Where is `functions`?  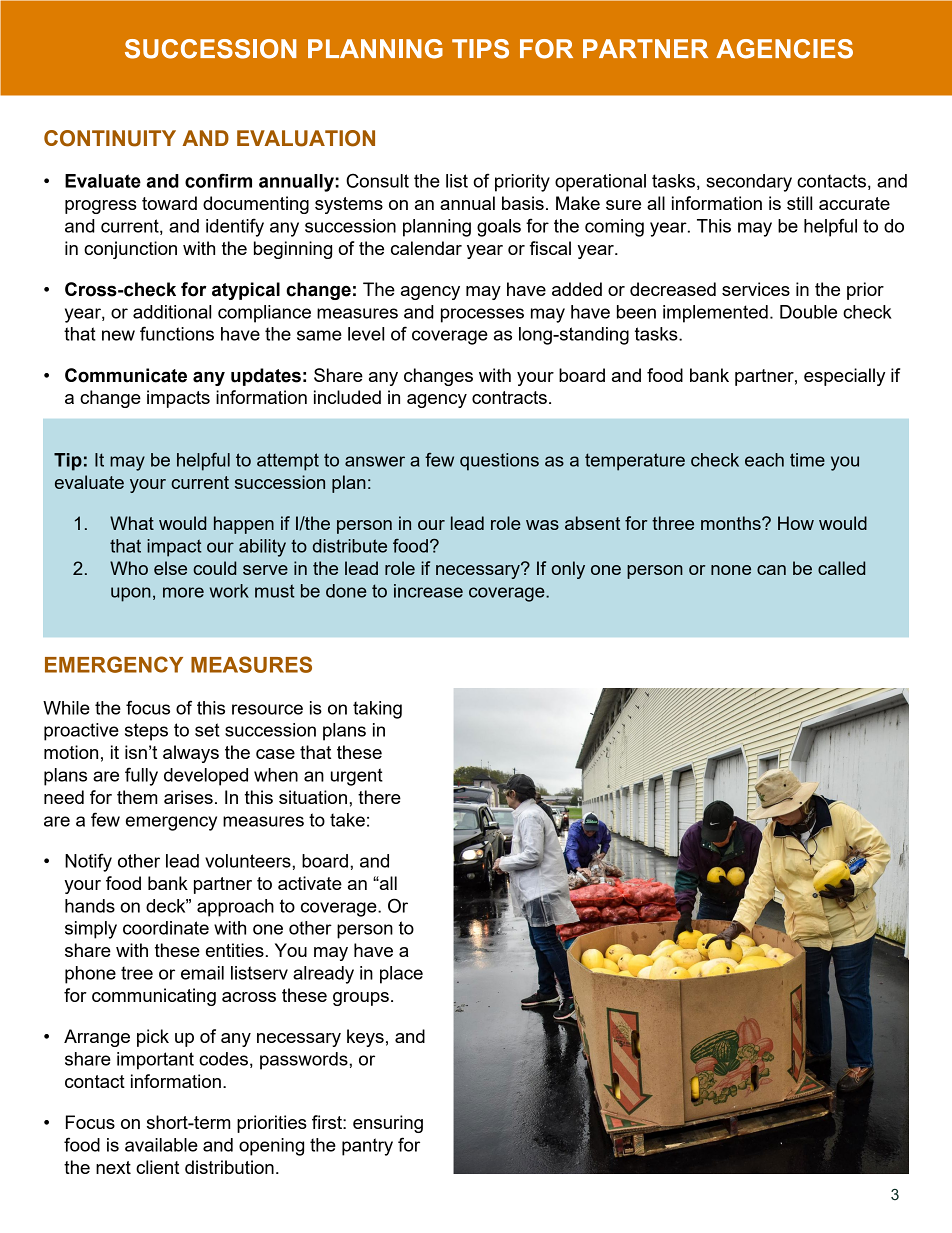
functions is located at coordinates (177, 333).
